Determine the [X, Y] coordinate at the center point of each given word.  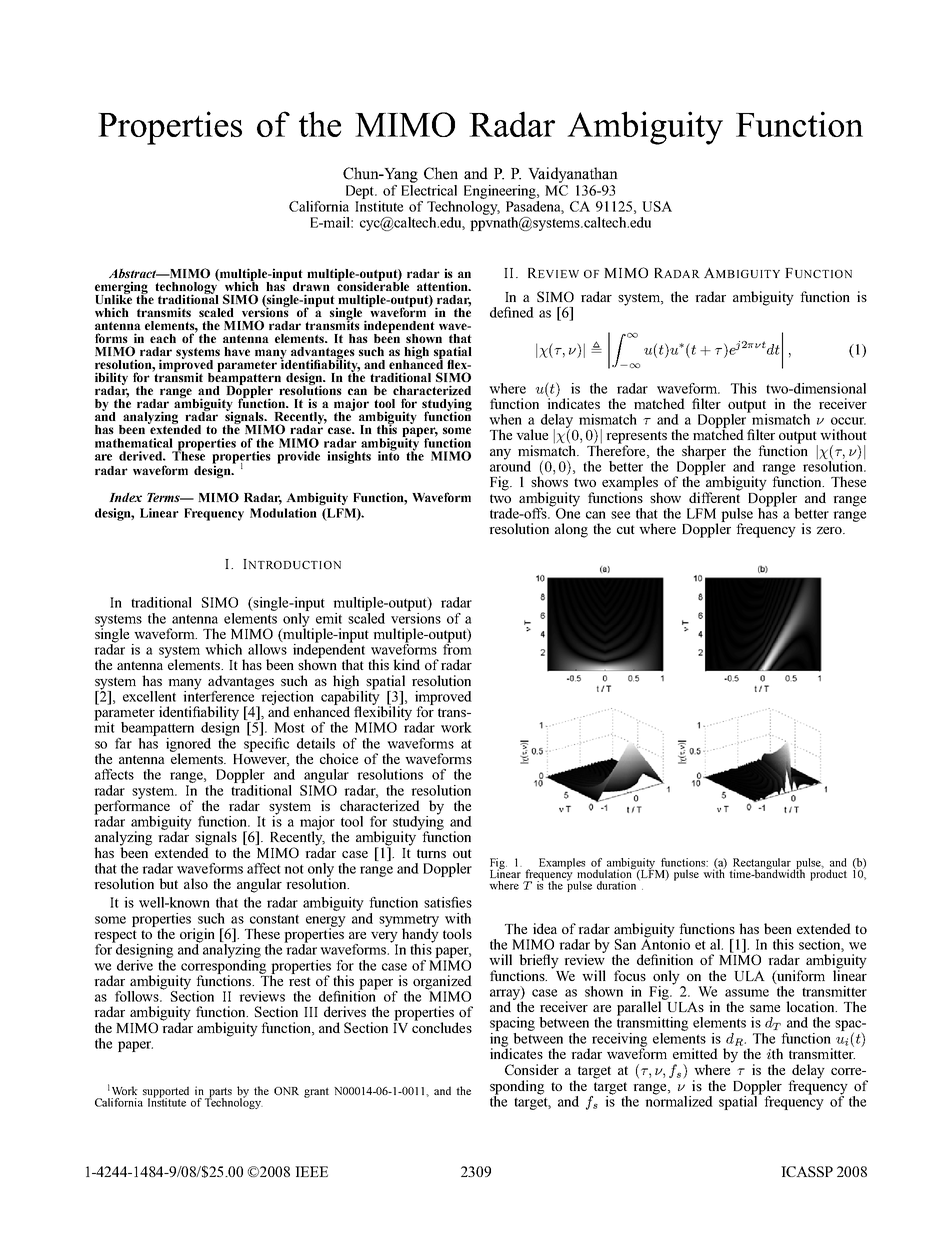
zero [830, 530]
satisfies [448, 902]
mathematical [134, 443]
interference [218, 695]
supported [166, 1093]
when [505, 419]
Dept [361, 192]
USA [657, 206]
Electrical [429, 190]
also [196, 883]
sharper [703, 453]
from [457, 648]
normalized [679, 1100]
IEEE [311, 1171]
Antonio [665, 943]
